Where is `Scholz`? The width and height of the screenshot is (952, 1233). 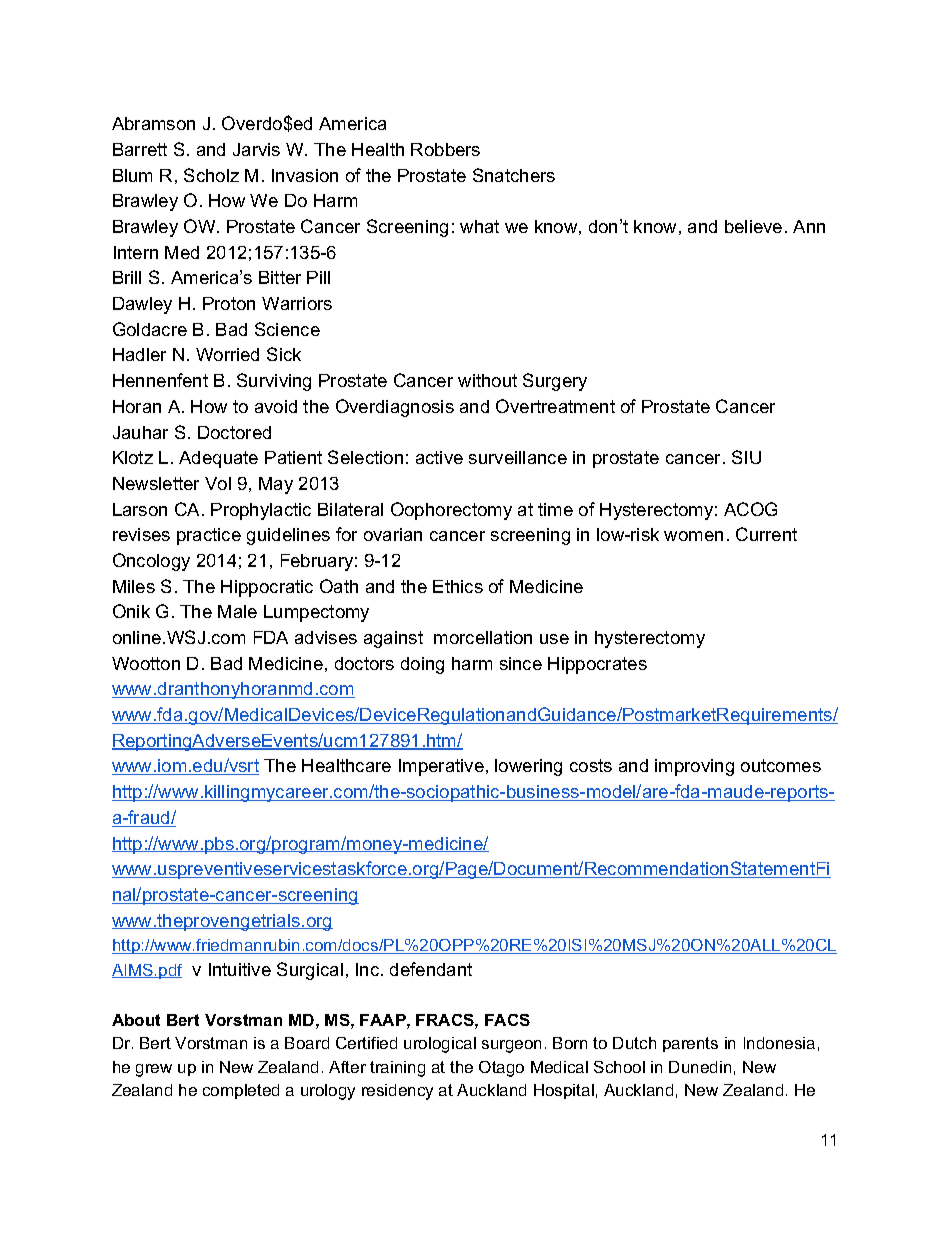 Scholz is located at coordinates (211, 175).
